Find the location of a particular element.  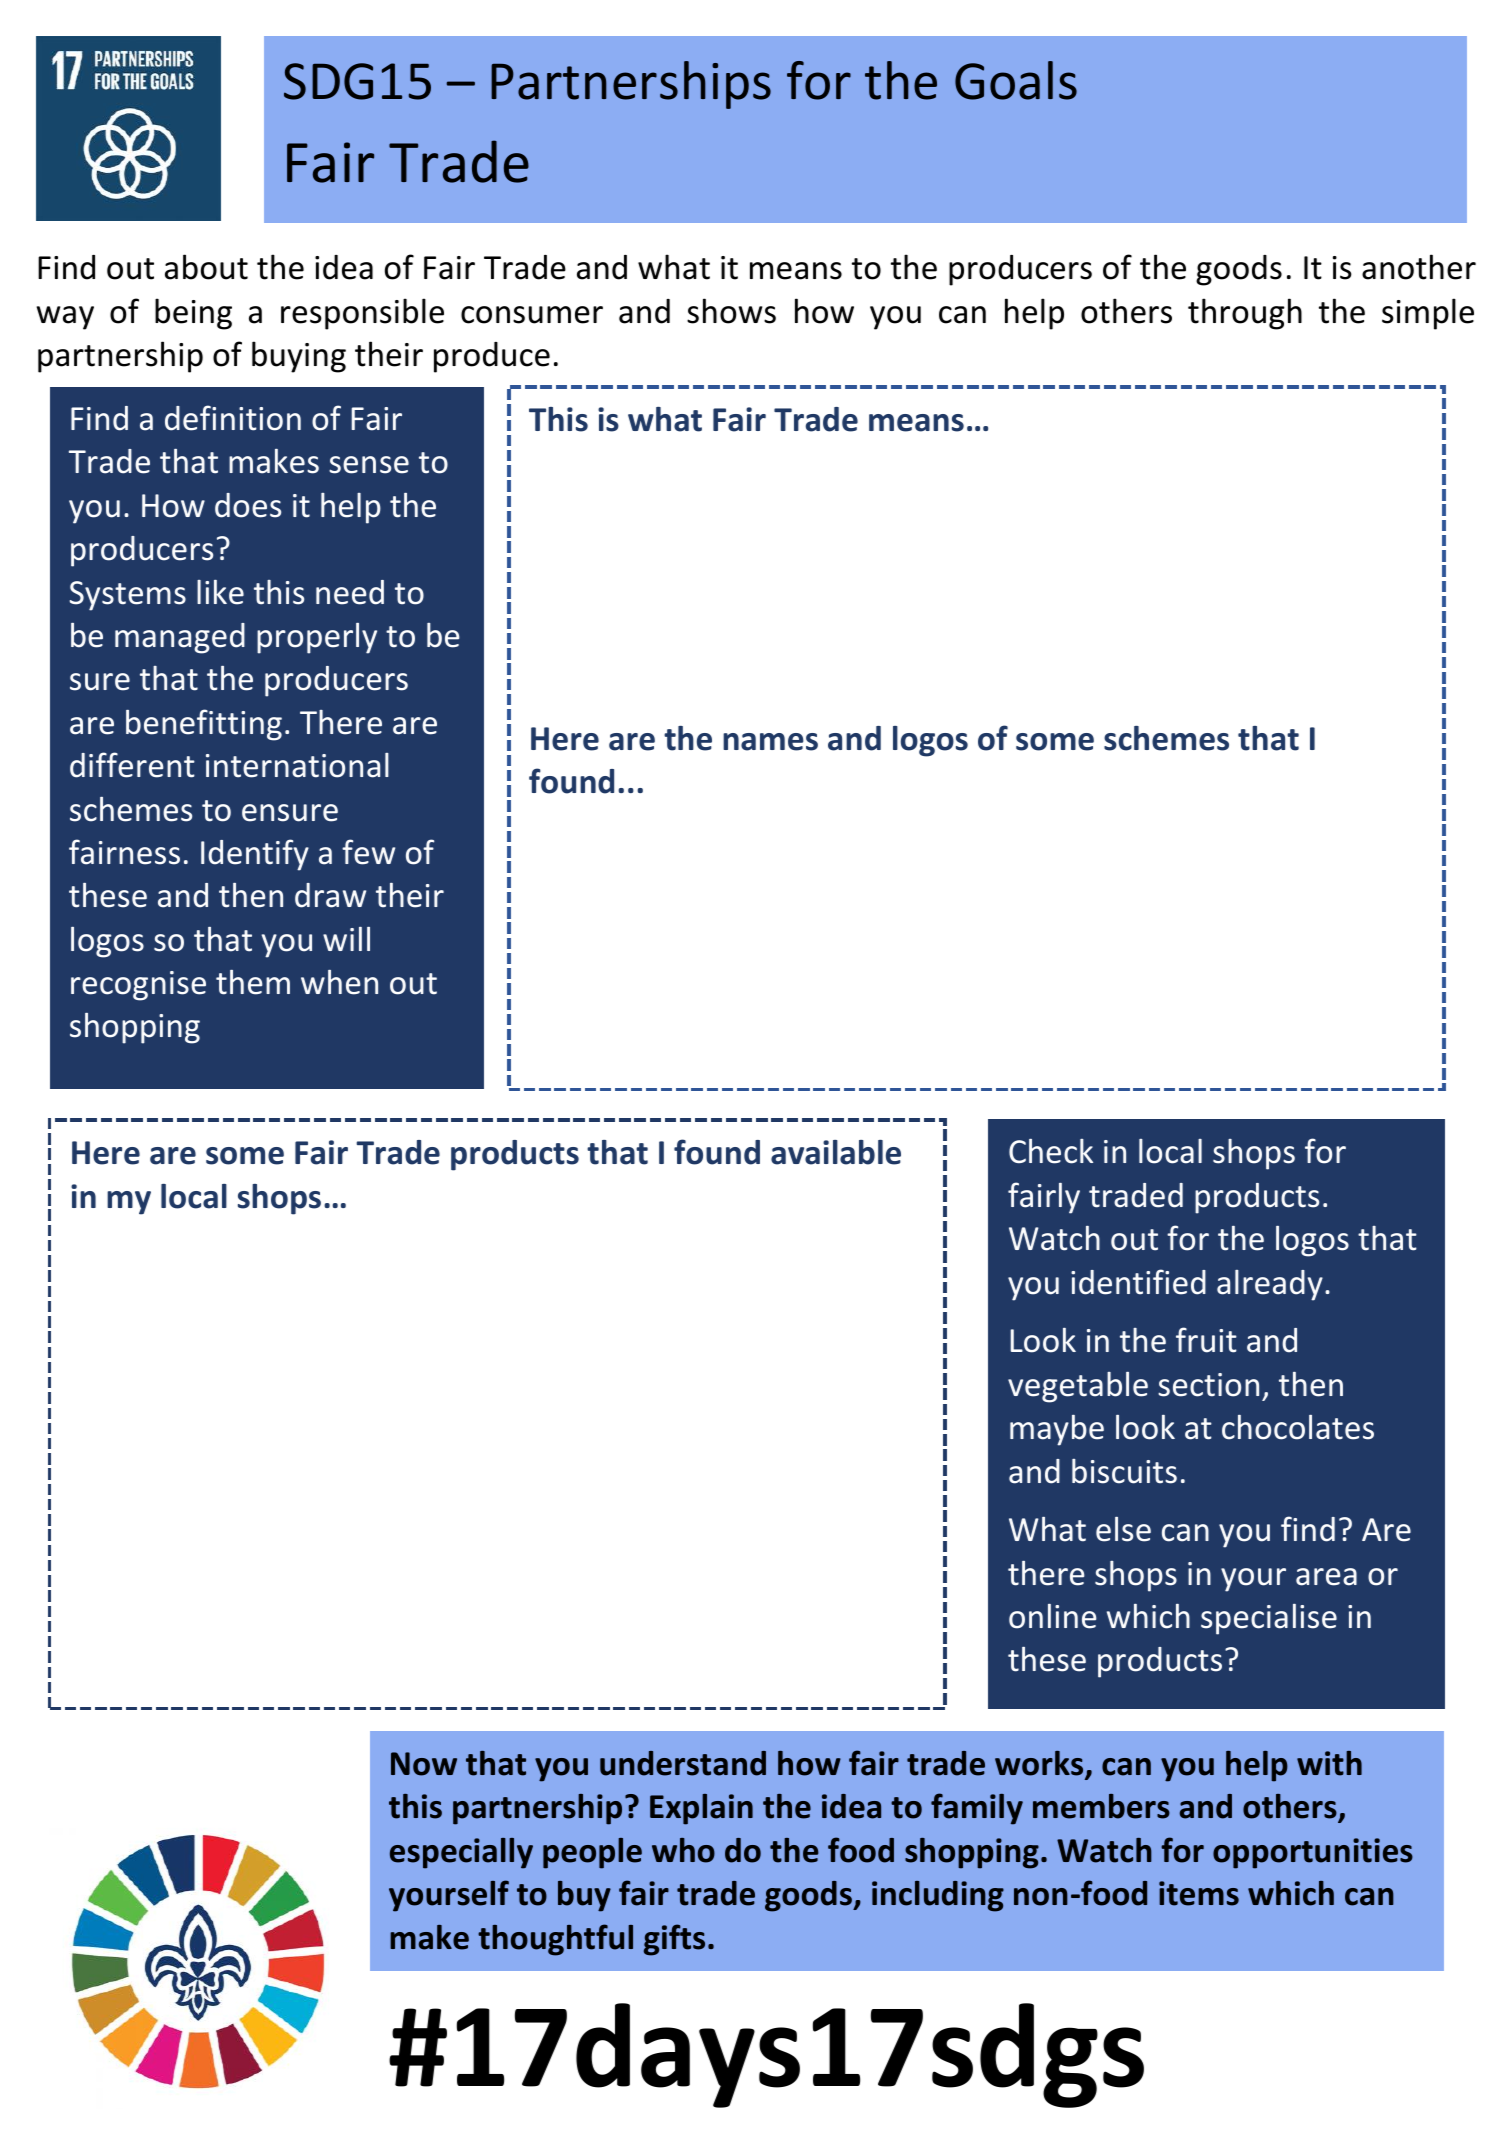

who is located at coordinates (683, 1850).
